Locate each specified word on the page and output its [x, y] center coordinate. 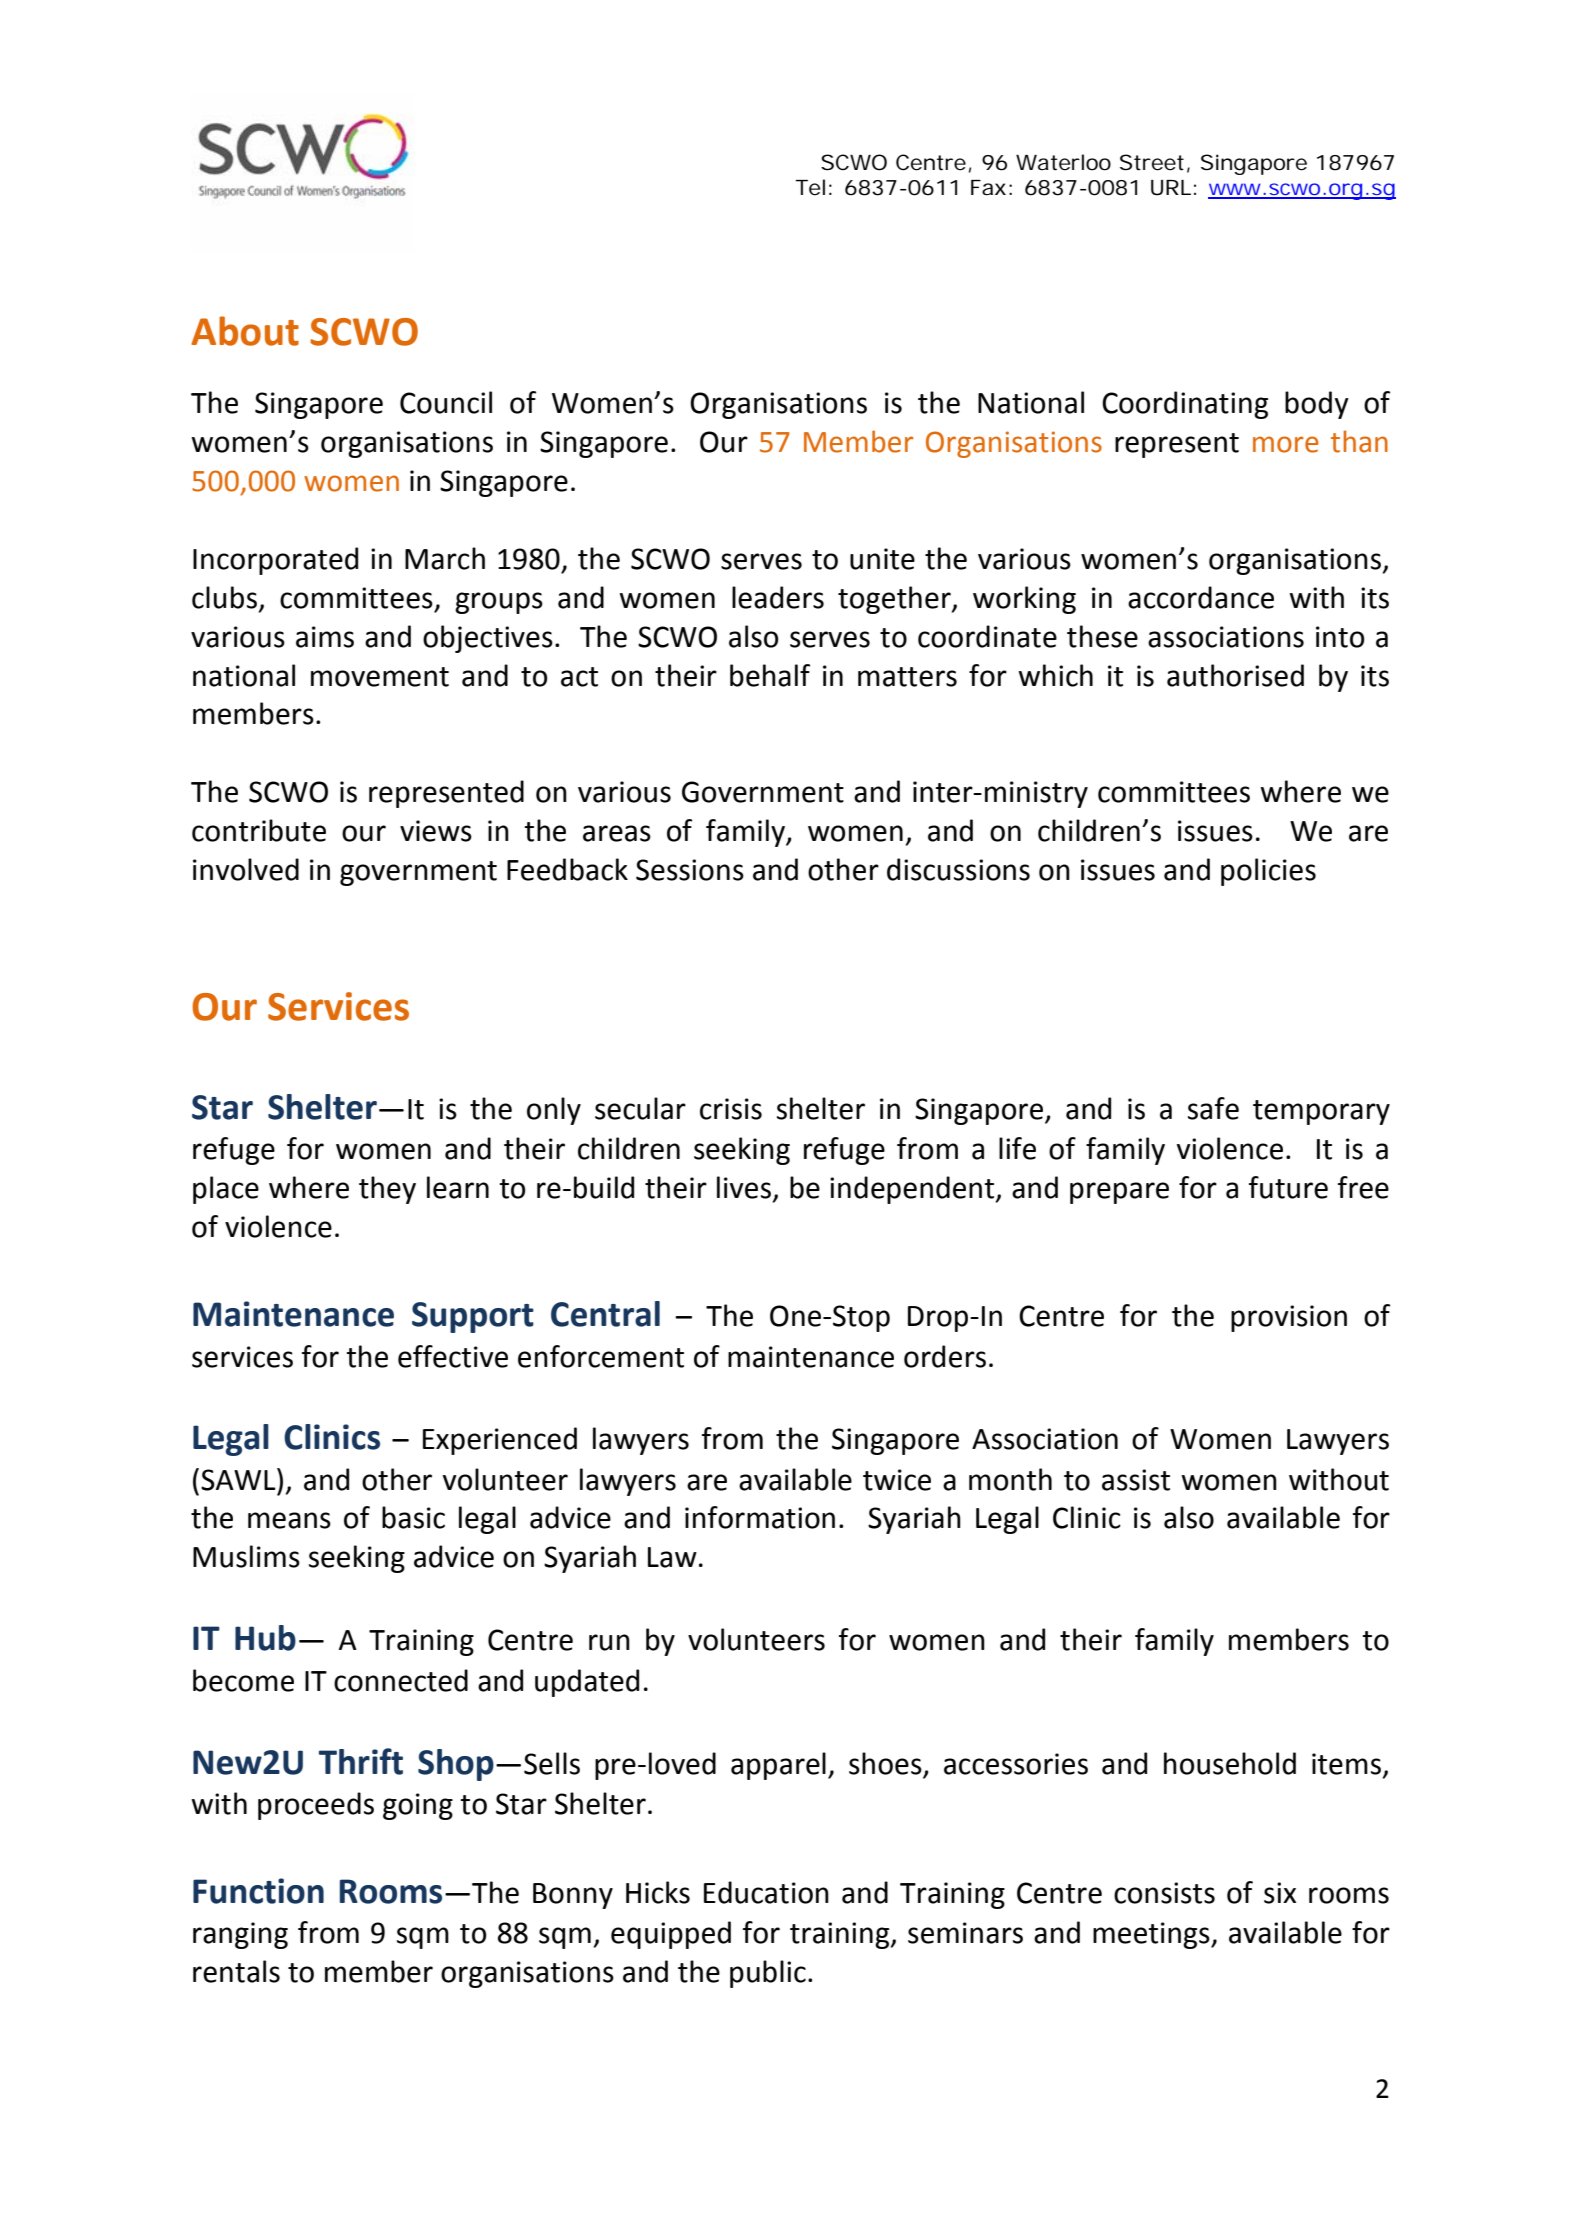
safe [1213, 1108]
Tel [810, 187]
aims [325, 637]
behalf [770, 675]
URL [1171, 188]
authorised [1235, 675]
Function [258, 1891]
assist [1136, 1480]
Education [766, 1892]
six [1280, 1893]
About [245, 331]
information [760, 1517]
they [387, 1190]
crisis [731, 1109]
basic [413, 1517]
